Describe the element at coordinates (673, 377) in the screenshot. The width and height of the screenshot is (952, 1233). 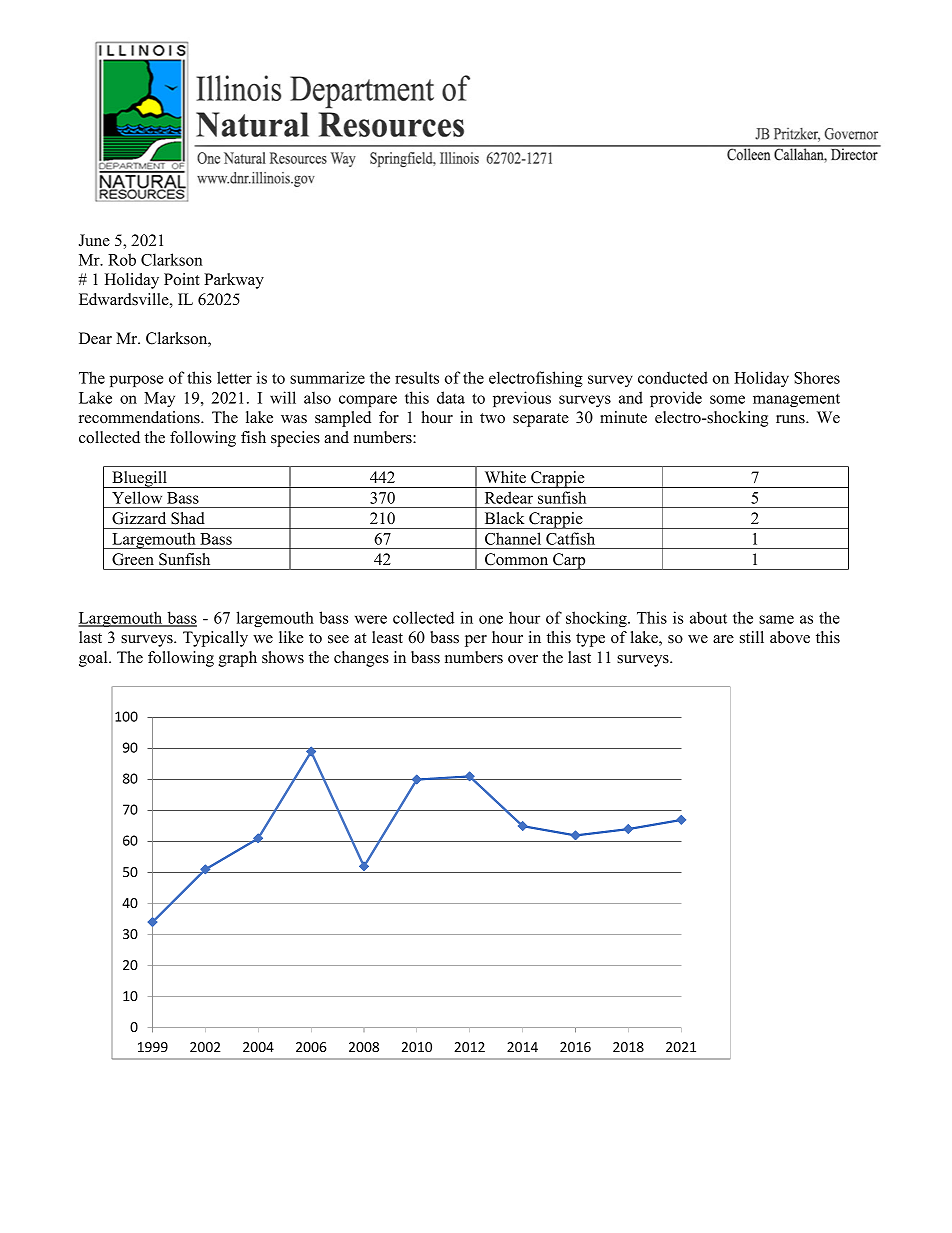
I see `conducted` at that location.
